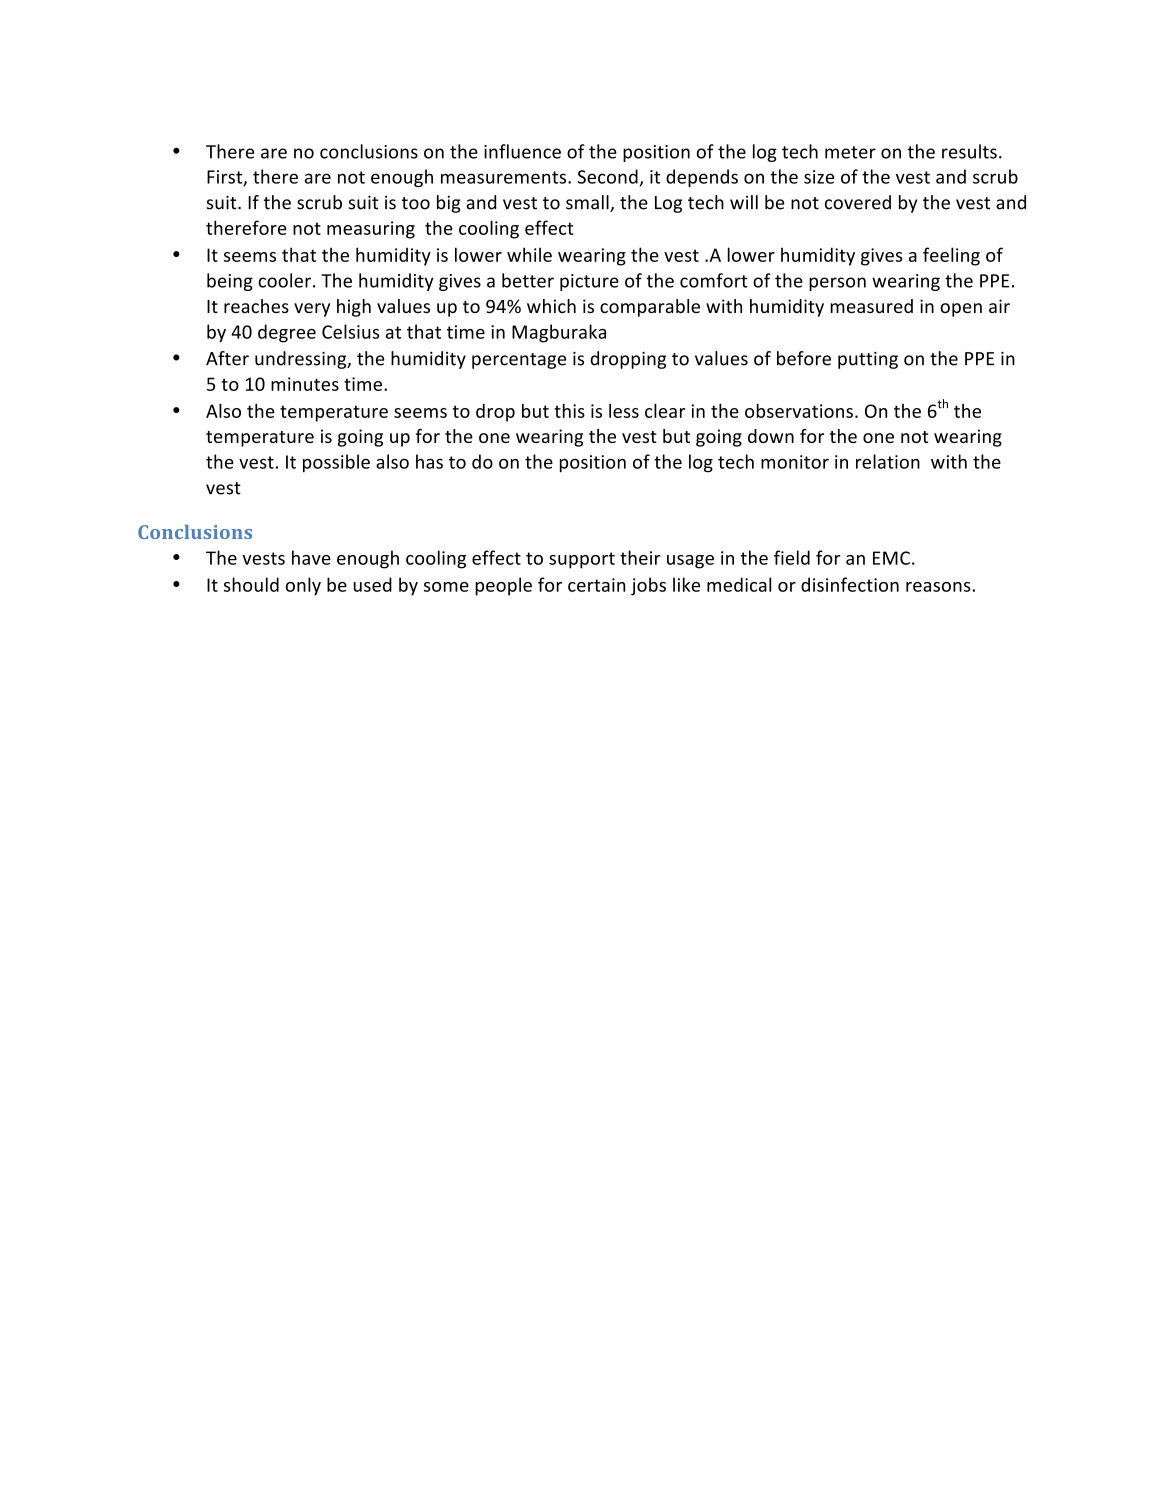  Describe the element at coordinates (868, 360) in the page. I see `putting` at that location.
